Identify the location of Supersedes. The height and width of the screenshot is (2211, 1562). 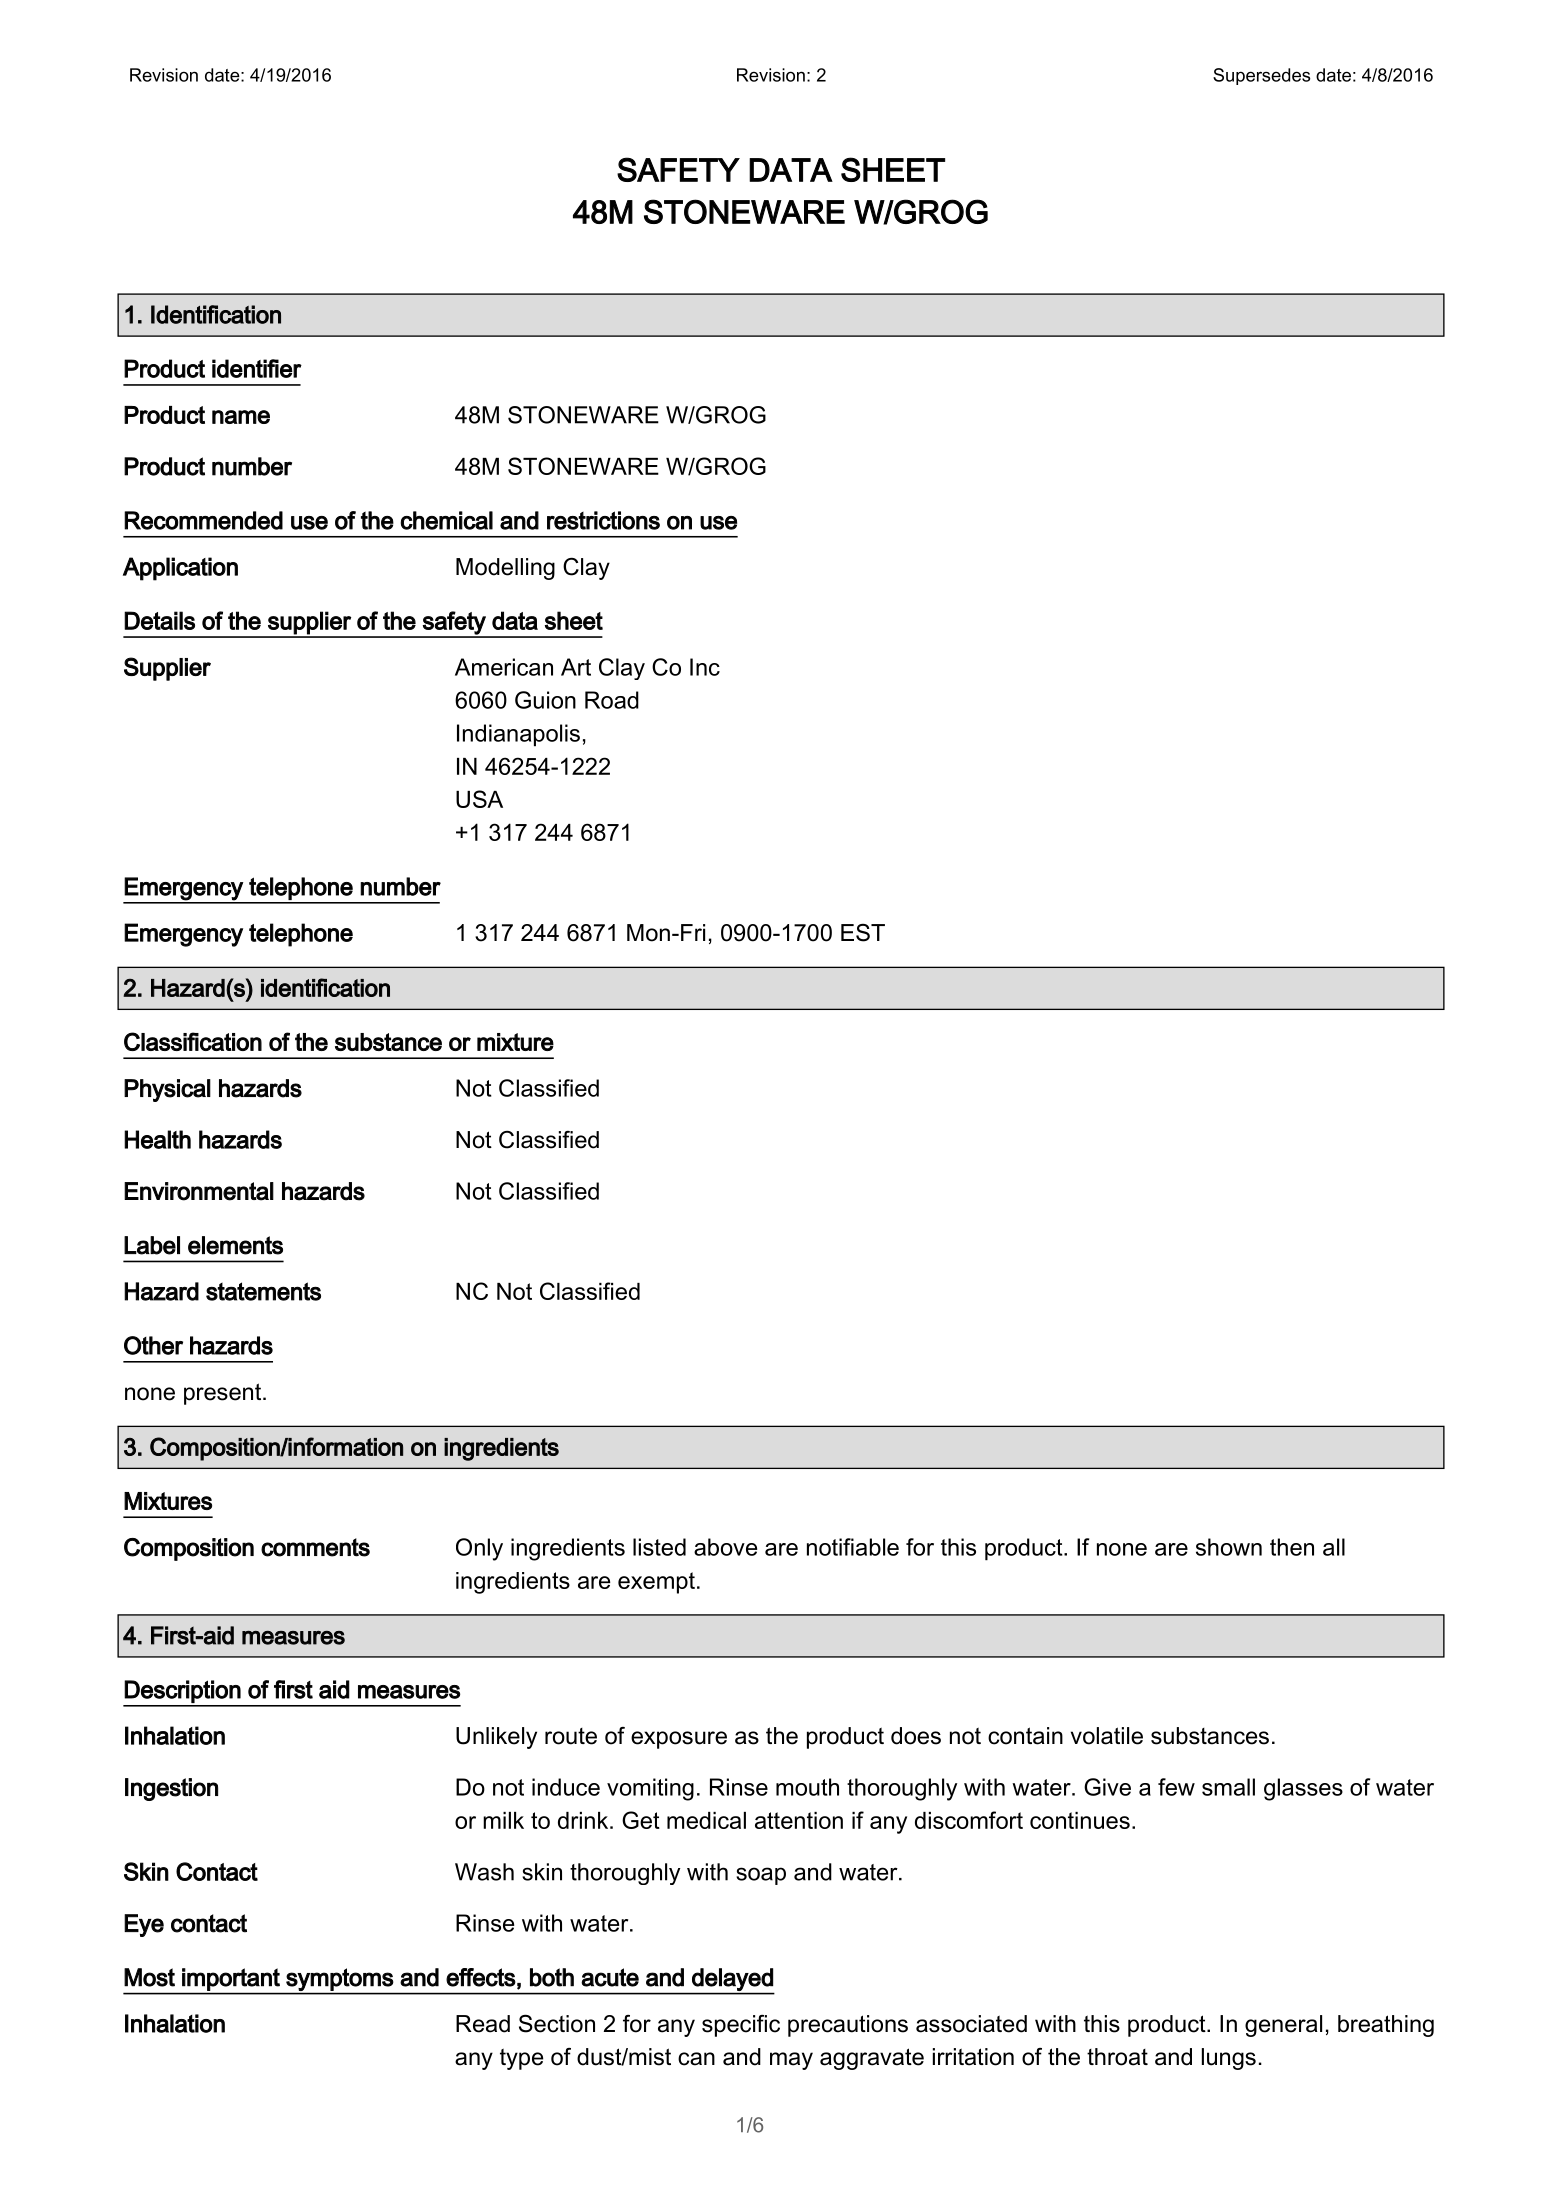
(1261, 76).
